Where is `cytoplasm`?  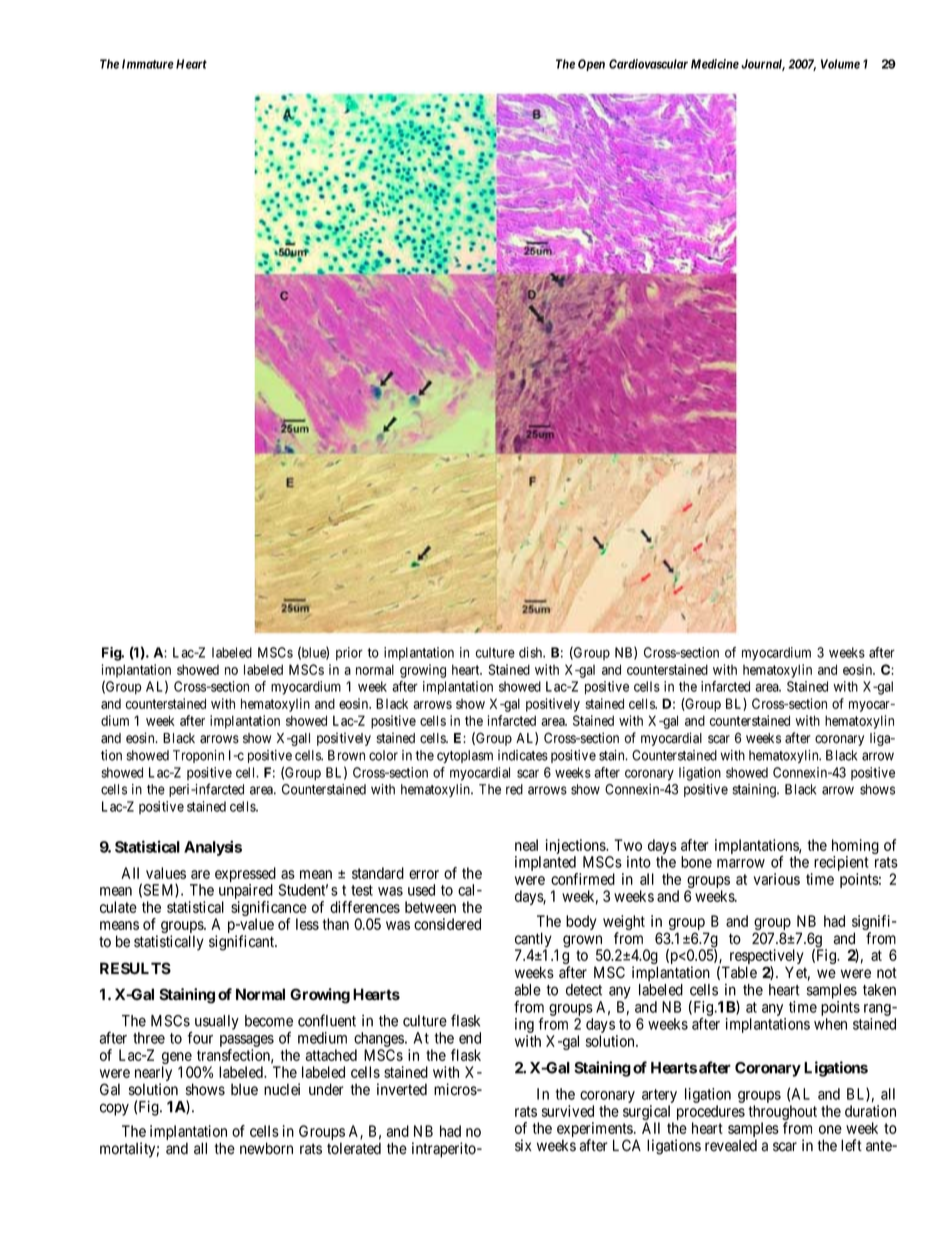
cytoplasm is located at coordinates (465, 756).
